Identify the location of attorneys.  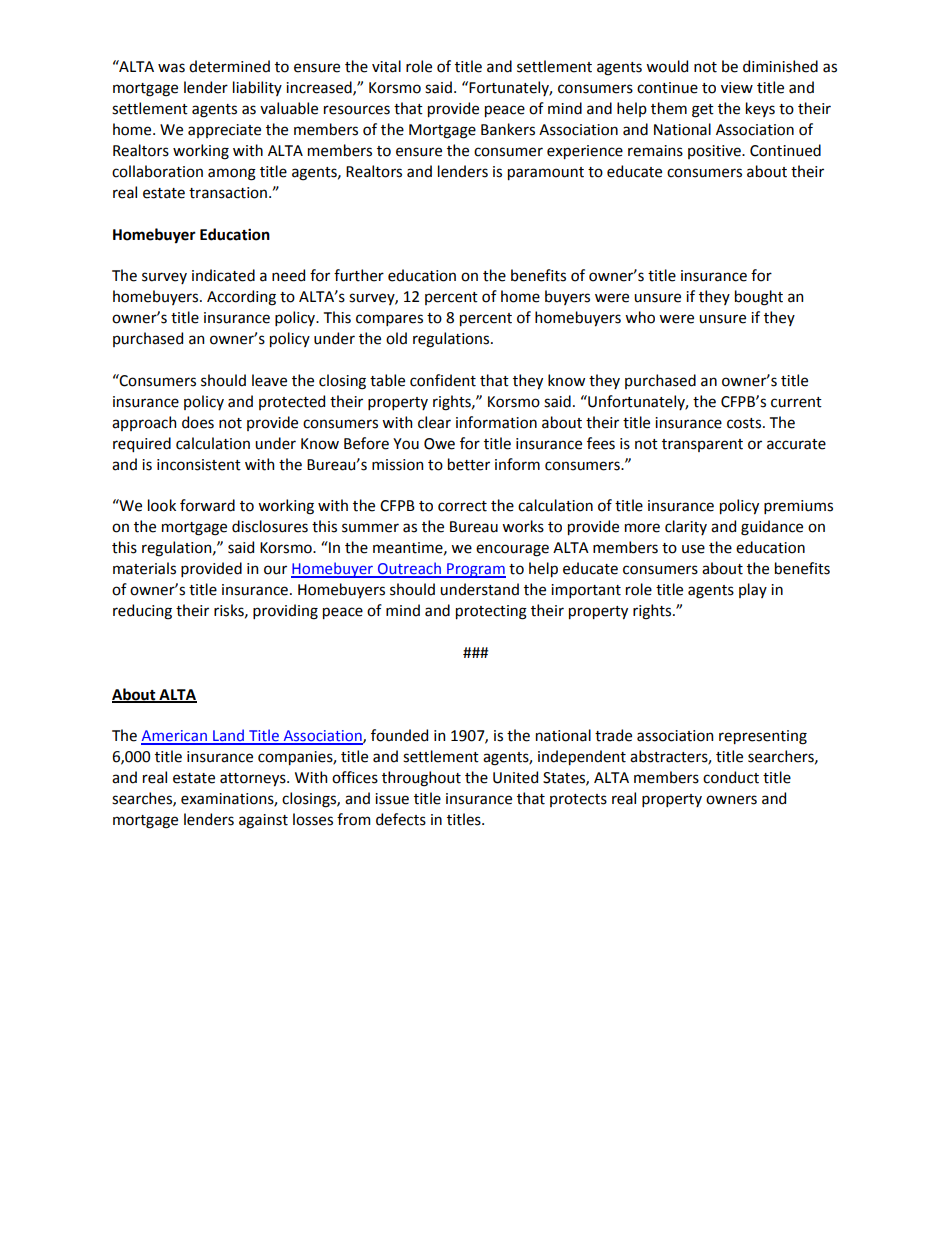
(254, 779).
